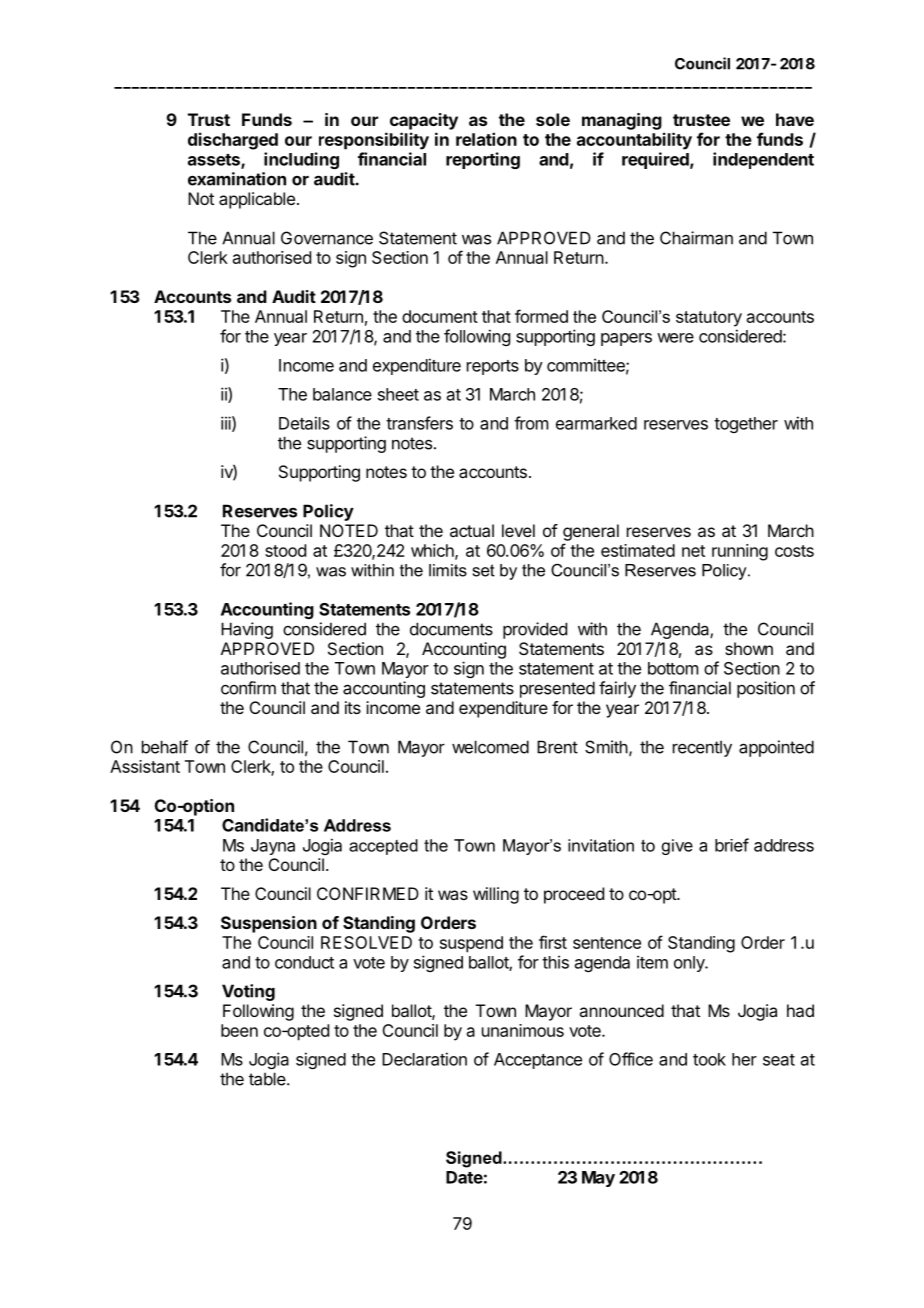 Image resolution: width=924 pixels, height=1308 pixels. What do you see at coordinates (709, 1059) in the screenshot?
I see `took` at bounding box center [709, 1059].
